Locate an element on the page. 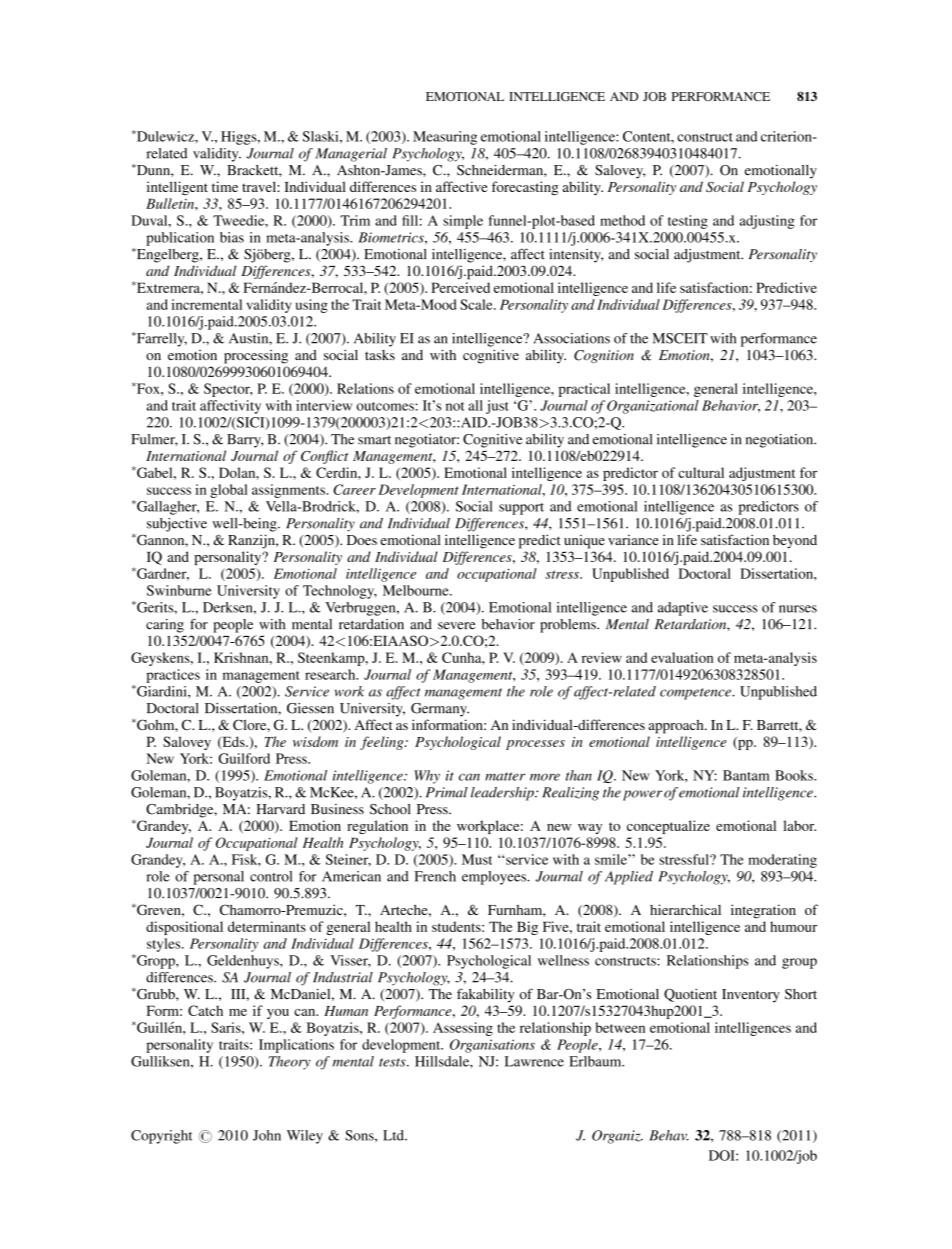 The width and height of the document is (952, 1249). cultural is located at coordinates (701, 472).
